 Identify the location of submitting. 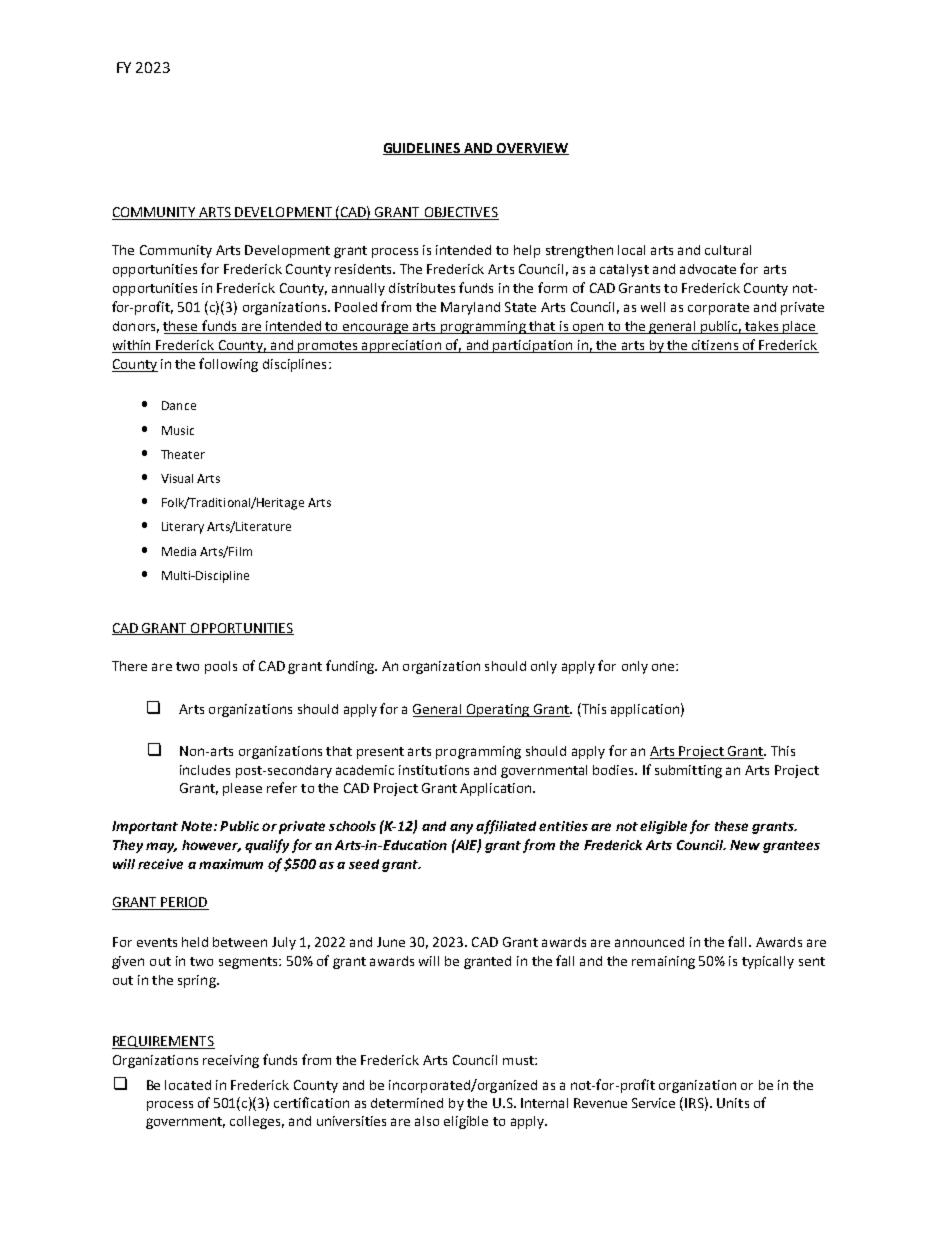
(688, 771).
